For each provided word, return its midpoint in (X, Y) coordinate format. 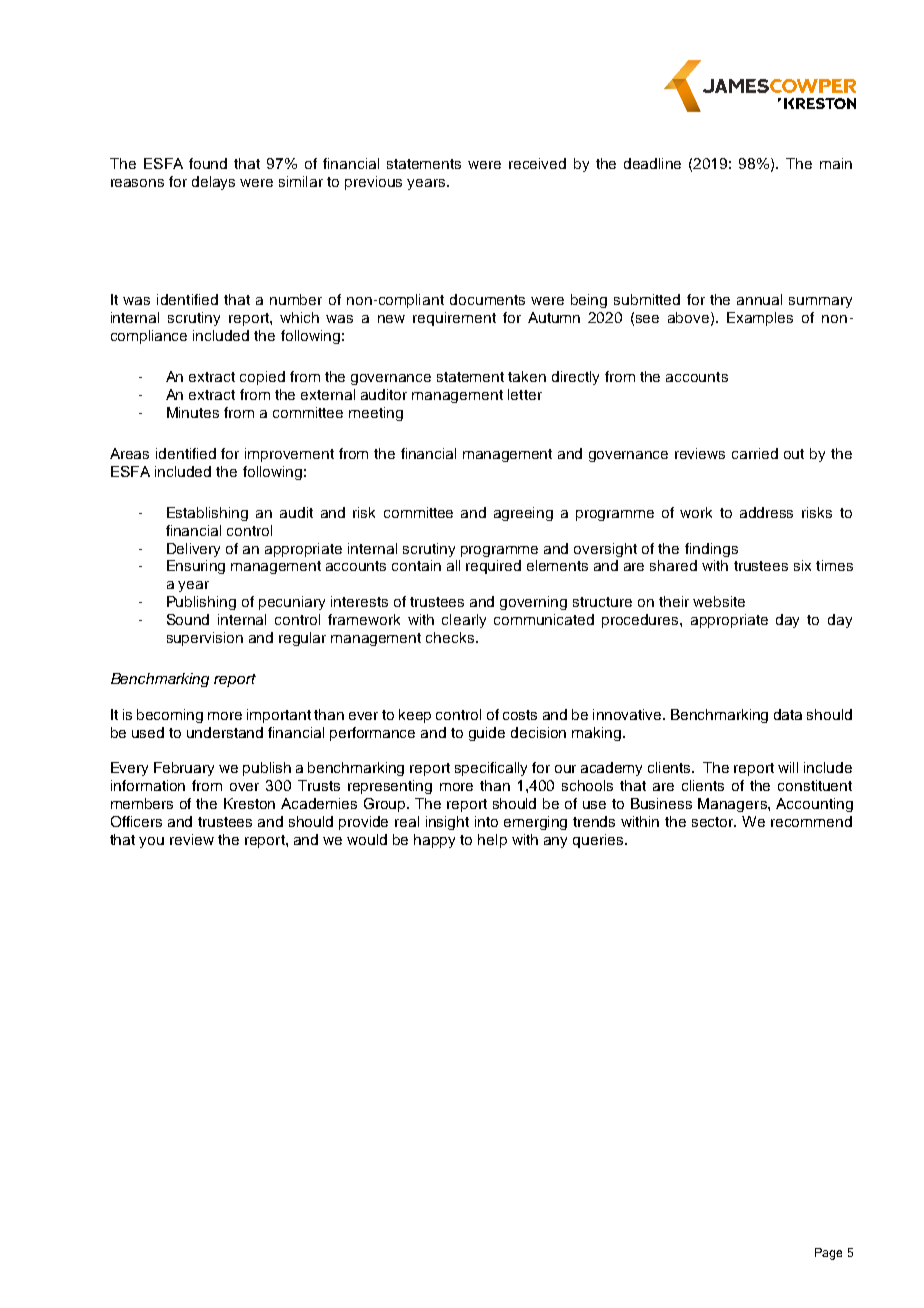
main (836, 163)
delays (213, 183)
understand (225, 732)
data (788, 714)
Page (828, 1254)
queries (599, 841)
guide (487, 734)
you (151, 842)
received (537, 163)
